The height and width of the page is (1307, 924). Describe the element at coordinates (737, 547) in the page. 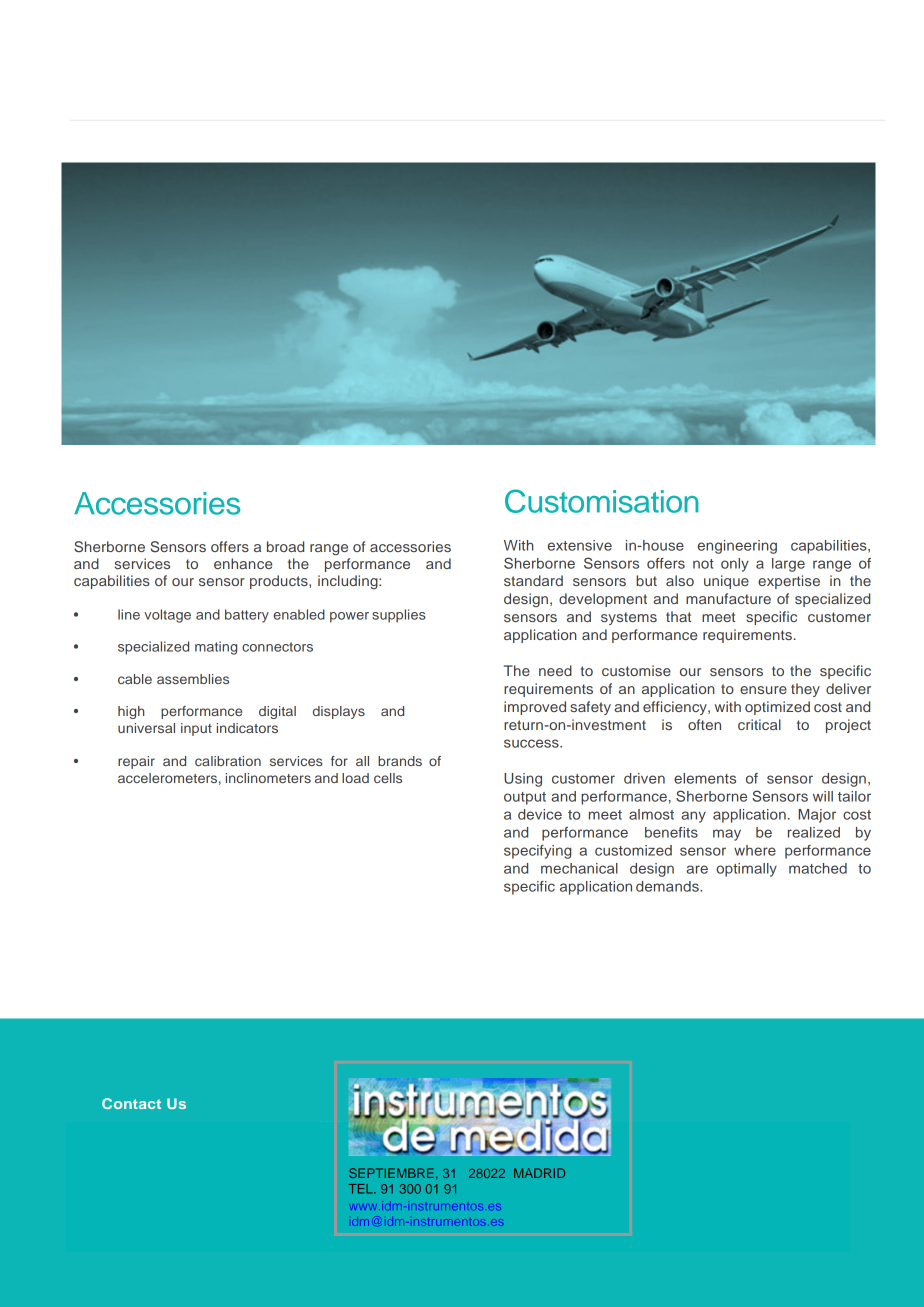

I see `engineering` at that location.
